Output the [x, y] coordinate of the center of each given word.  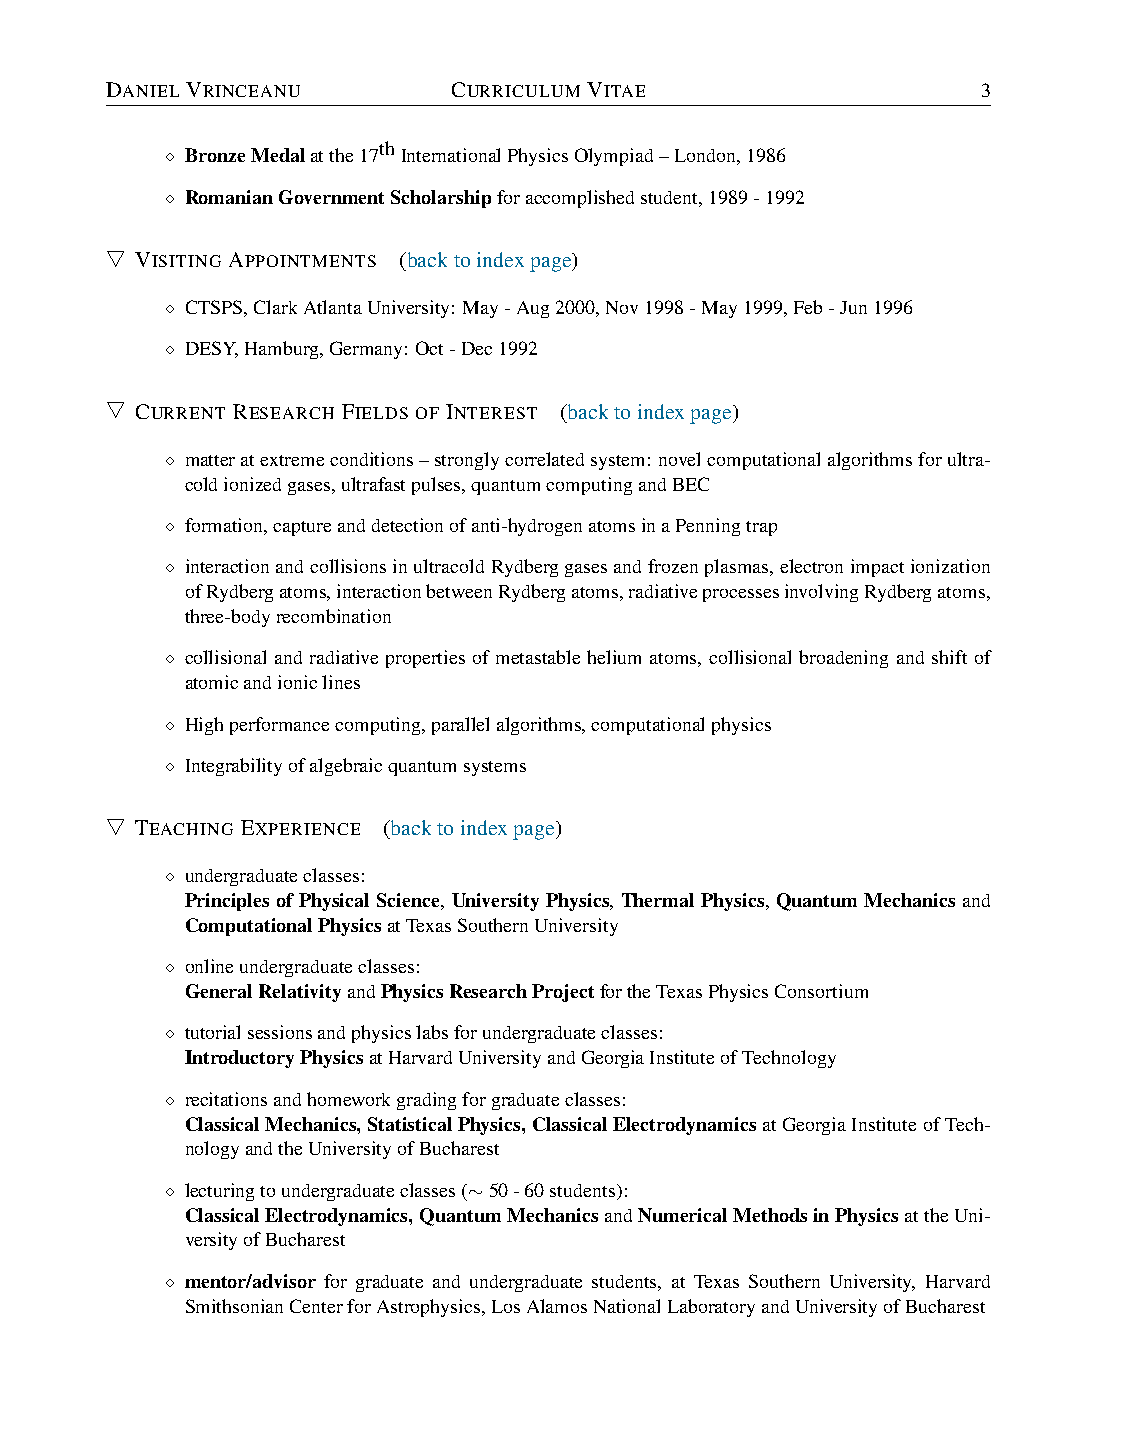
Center [316, 1306]
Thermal [658, 900]
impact [877, 568]
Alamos [557, 1306]
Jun [853, 307]
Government [331, 197]
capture [302, 528]
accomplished [580, 199]
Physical [334, 902]
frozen [673, 566]
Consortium [821, 991]
